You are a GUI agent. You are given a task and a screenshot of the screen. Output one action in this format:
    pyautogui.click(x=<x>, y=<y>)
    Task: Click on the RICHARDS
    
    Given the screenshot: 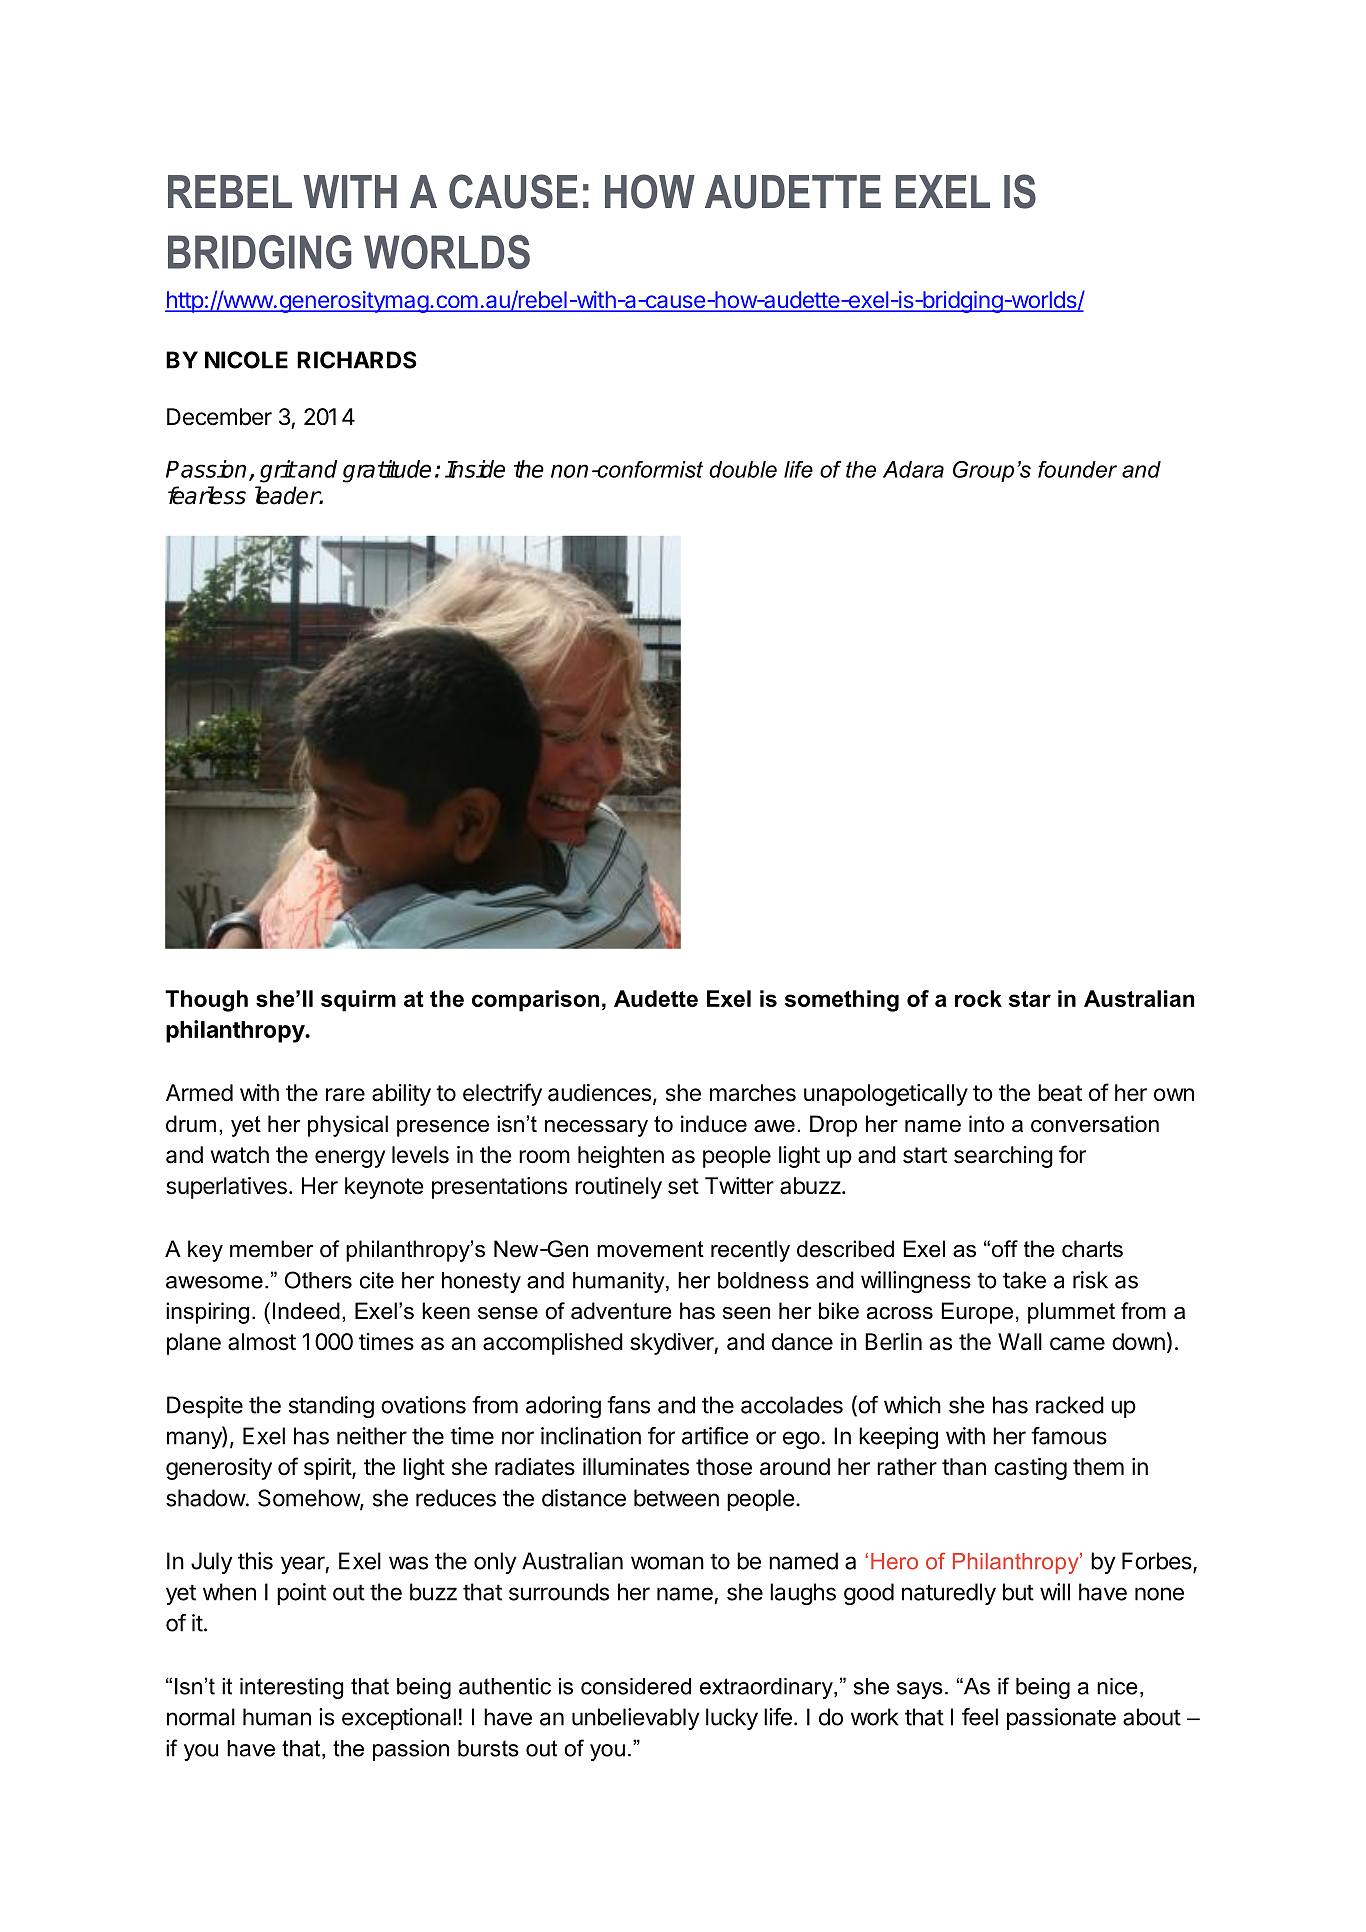 What is the action you would take?
    pyautogui.click(x=357, y=360)
